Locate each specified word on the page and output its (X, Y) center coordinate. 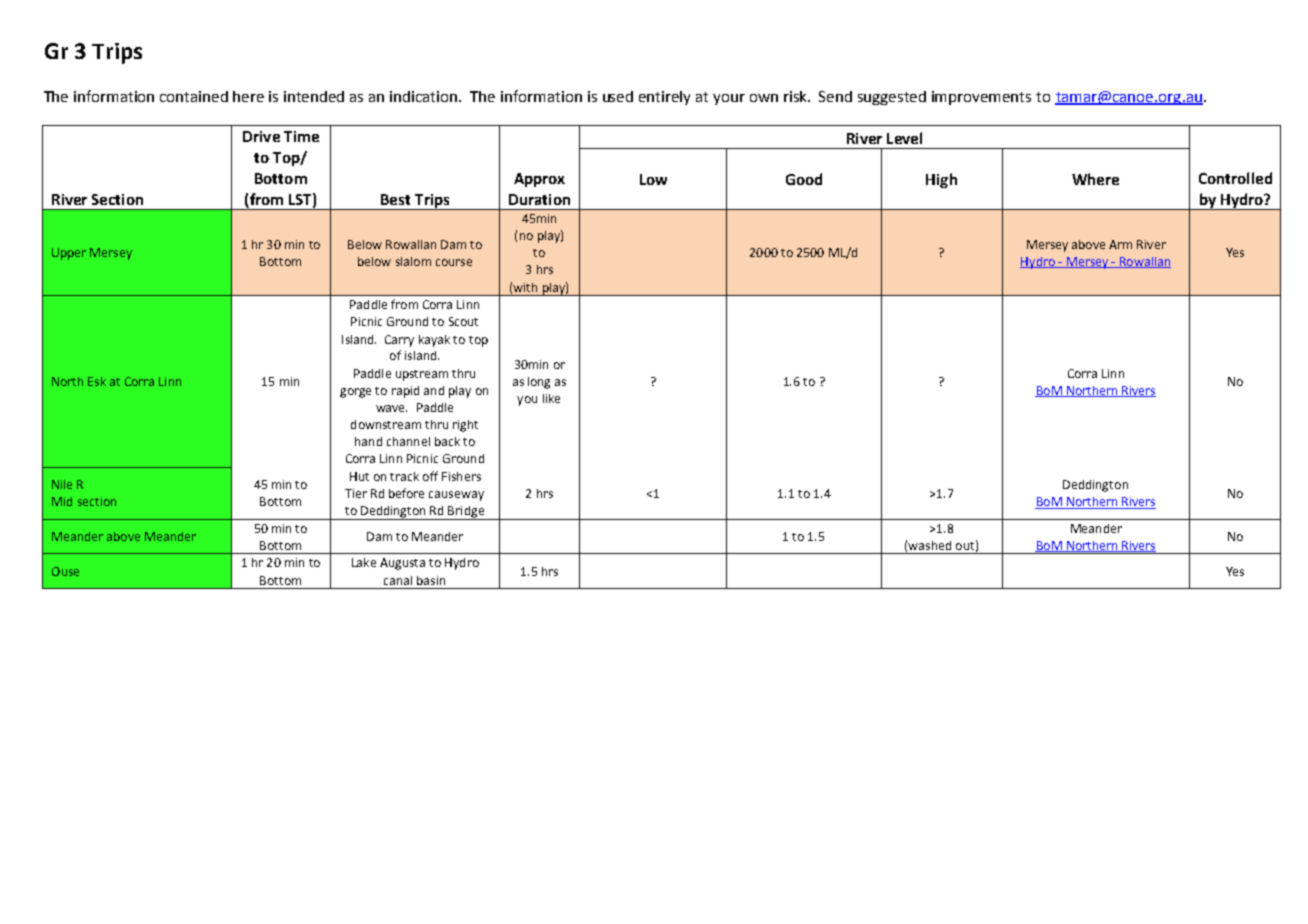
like (551, 398)
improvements (981, 98)
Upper (69, 254)
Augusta (402, 564)
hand (368, 441)
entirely (664, 98)
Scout (463, 321)
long (539, 383)
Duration (539, 199)
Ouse (65, 571)
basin (431, 580)
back (447, 441)
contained (194, 96)
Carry (399, 341)
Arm (1120, 244)
